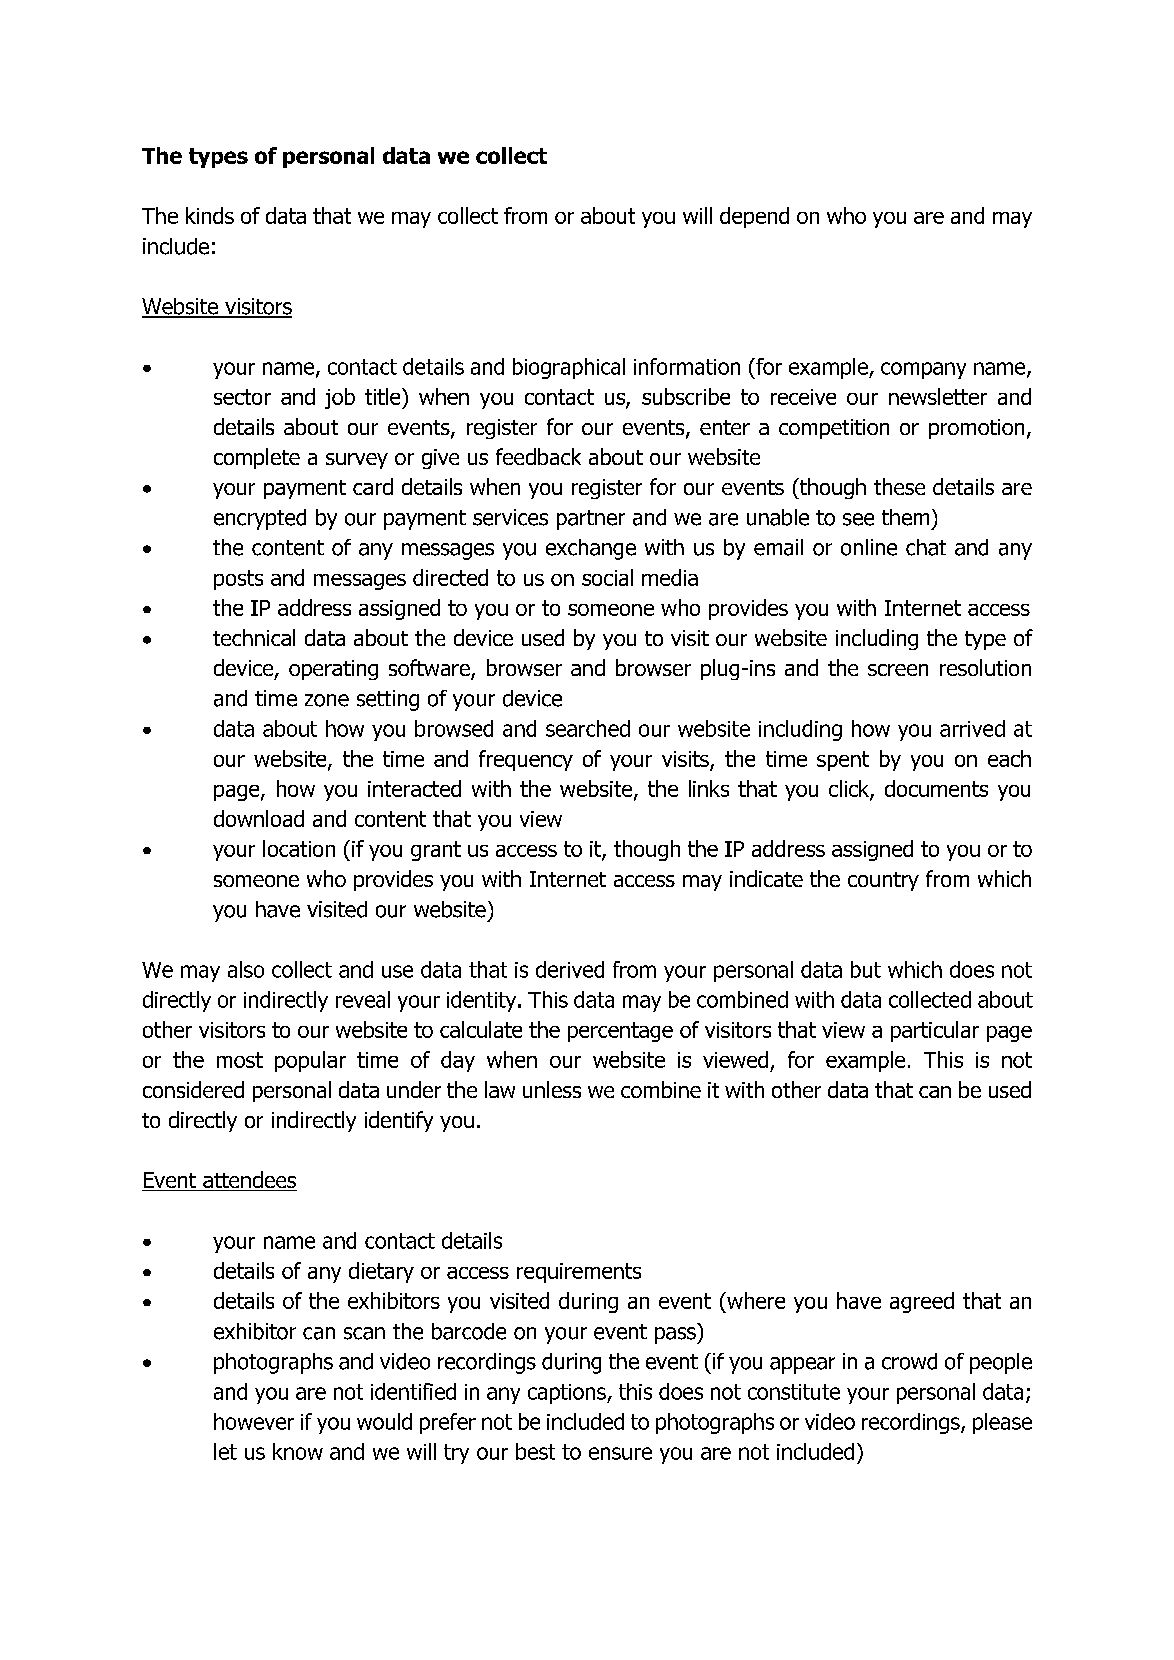 This screenshot has height=1660, width=1174. Describe the element at coordinates (310, 1061) in the screenshot. I see `popular` at that location.
